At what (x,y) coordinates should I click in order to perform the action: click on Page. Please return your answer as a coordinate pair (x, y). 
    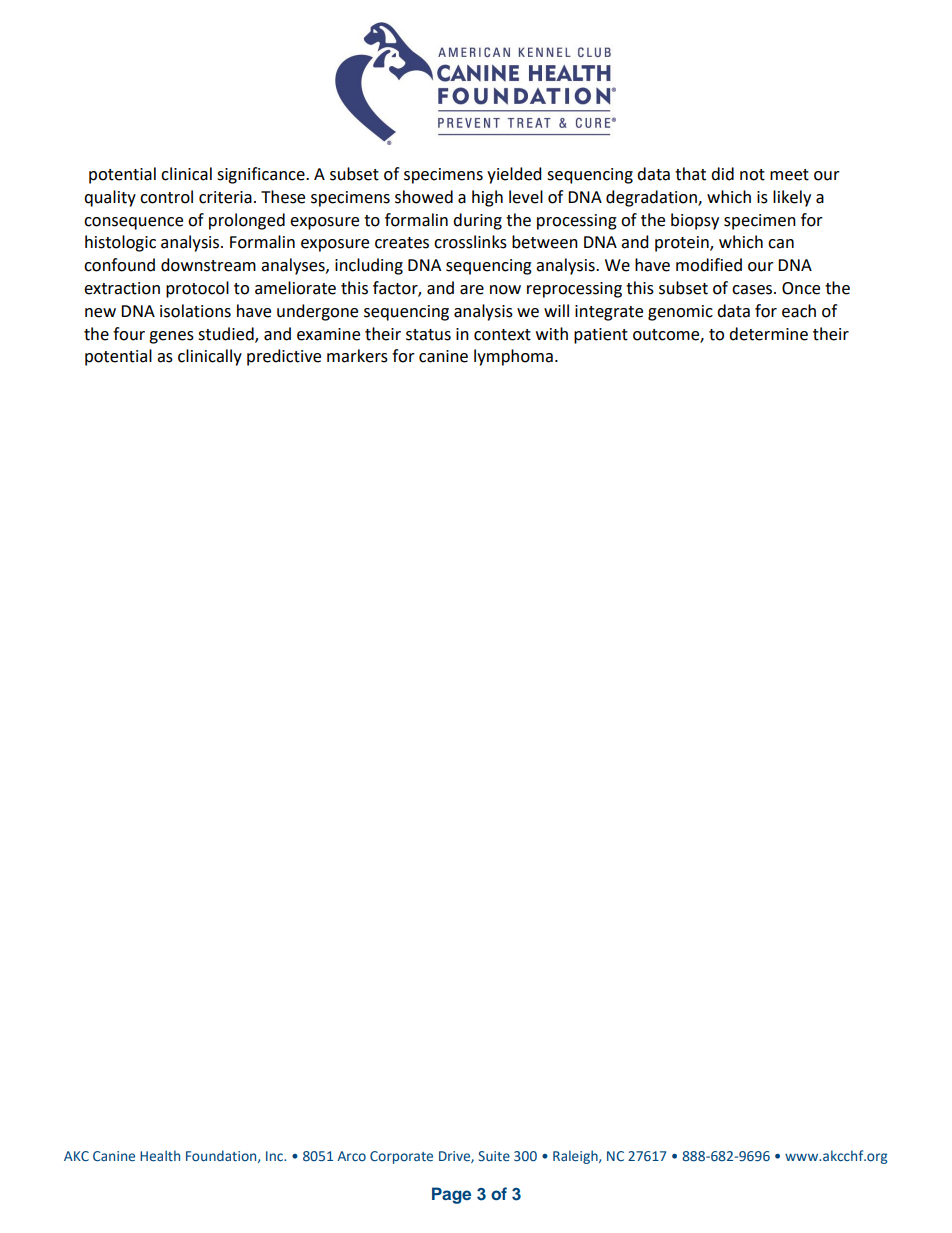
    Looking at the image, I should click on (451, 1195).
